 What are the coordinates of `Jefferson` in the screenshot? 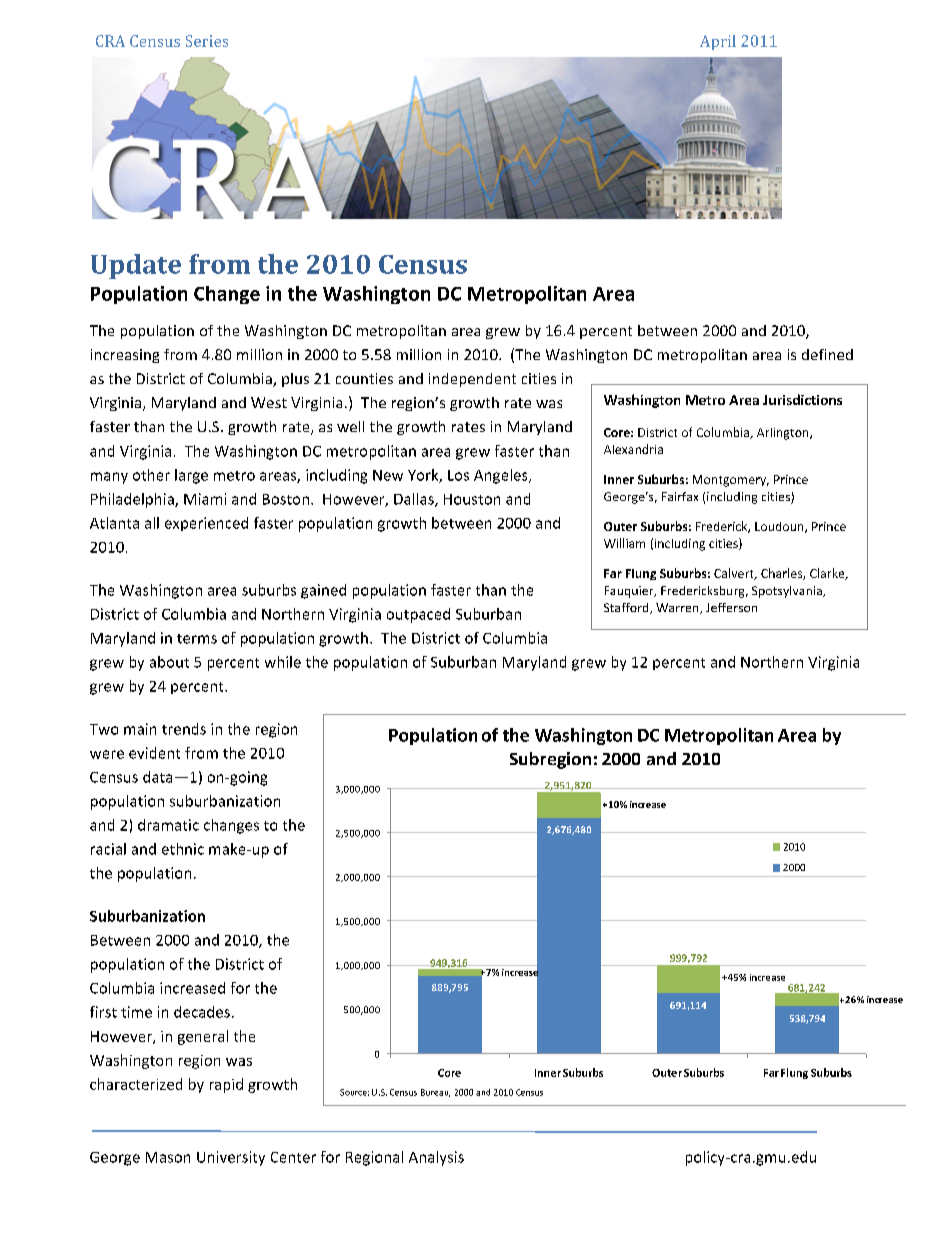 It's located at (731, 607).
